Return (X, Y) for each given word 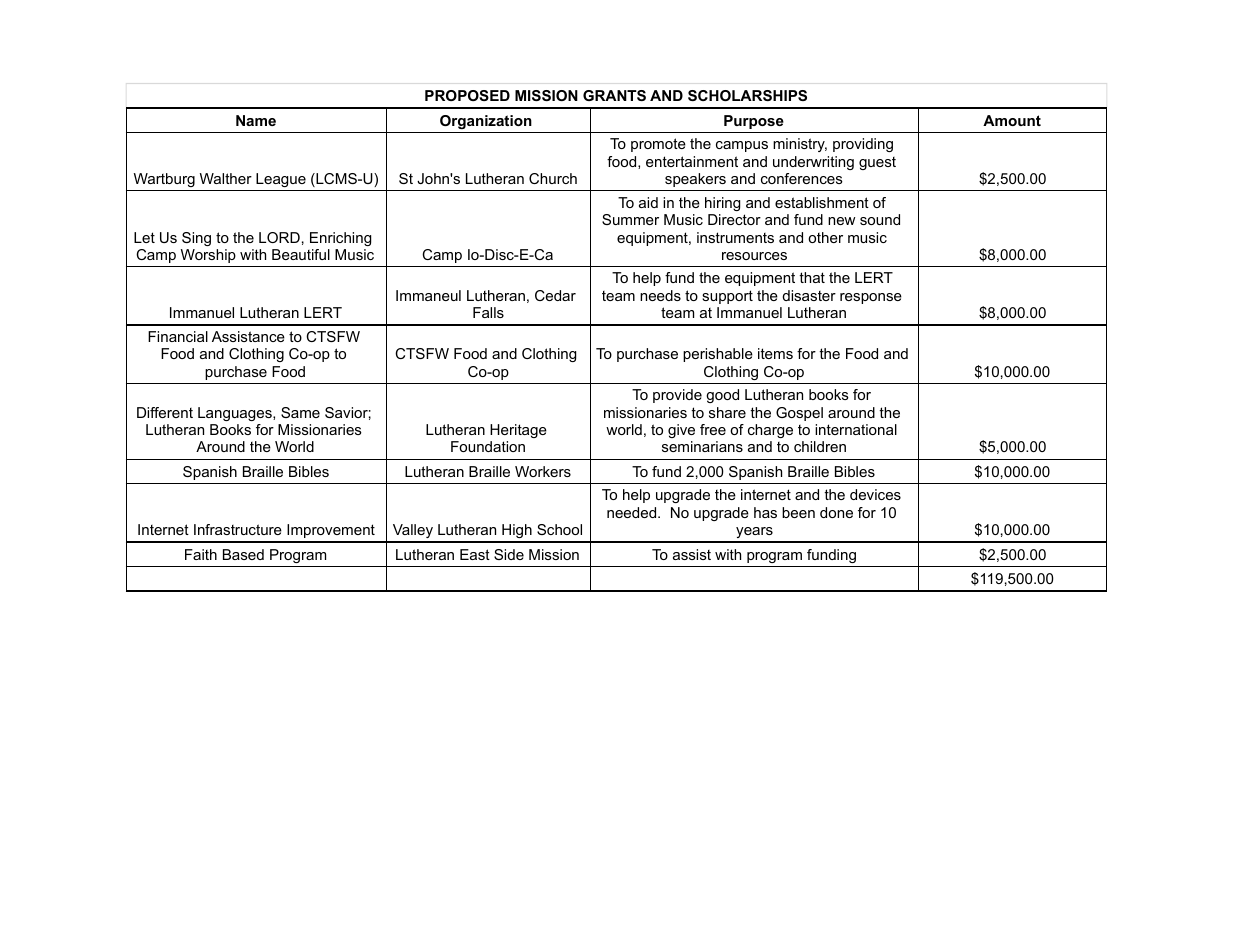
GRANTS (614, 95)
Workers (543, 471)
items (775, 353)
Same (300, 412)
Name (256, 120)
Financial (178, 336)
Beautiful (301, 254)
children (820, 446)
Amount (1012, 120)
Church (553, 178)
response (871, 298)
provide (677, 396)
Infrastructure (238, 529)
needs (660, 295)
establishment (822, 202)
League (281, 180)
